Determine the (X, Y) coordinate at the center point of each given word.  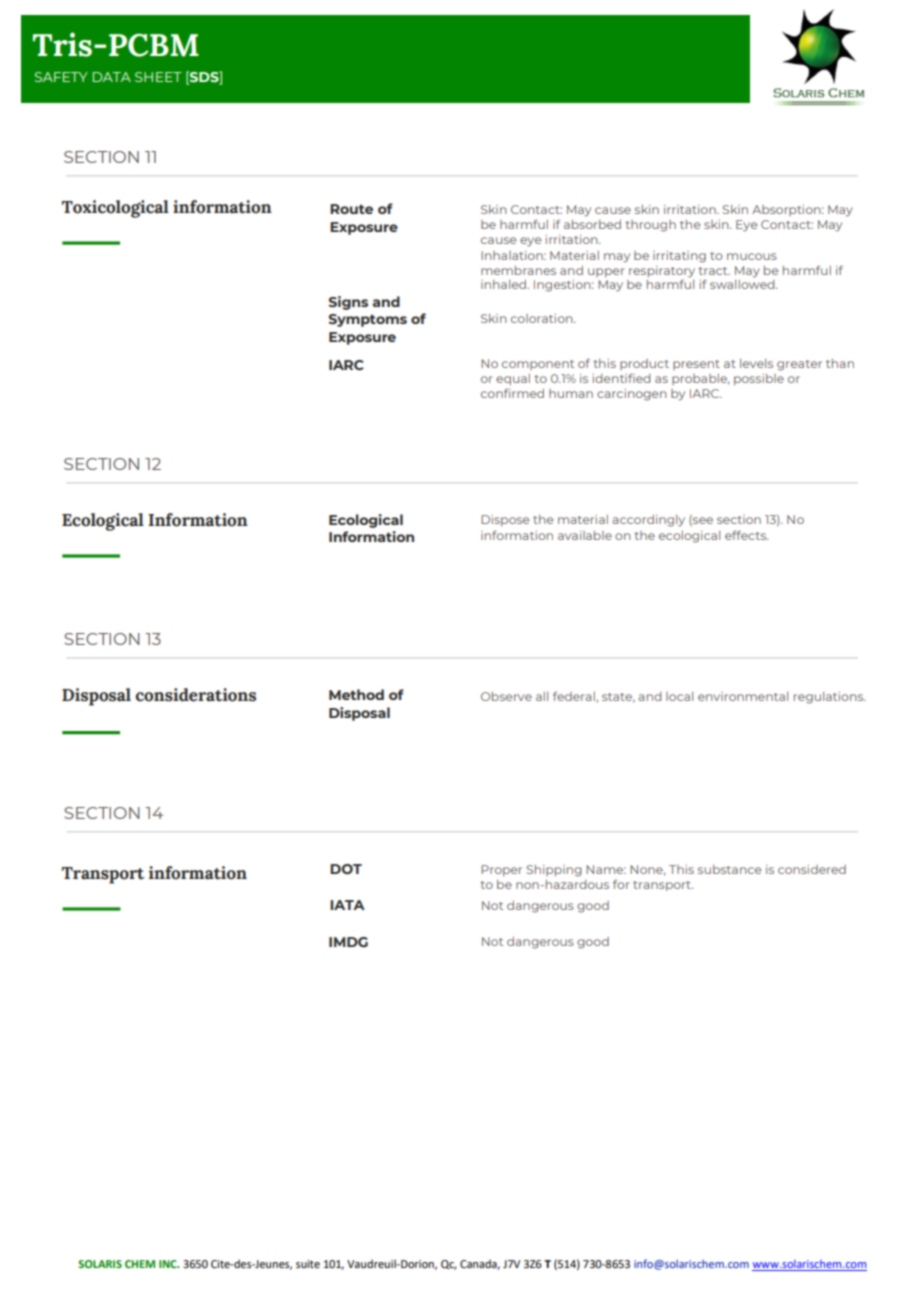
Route (351, 209)
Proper (501, 870)
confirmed (512, 393)
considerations (196, 695)
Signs (348, 303)
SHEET (158, 77)
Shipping (554, 871)
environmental (743, 696)
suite (308, 1264)
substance (730, 869)
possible (759, 379)
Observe (506, 696)
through (650, 226)
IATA (347, 905)
